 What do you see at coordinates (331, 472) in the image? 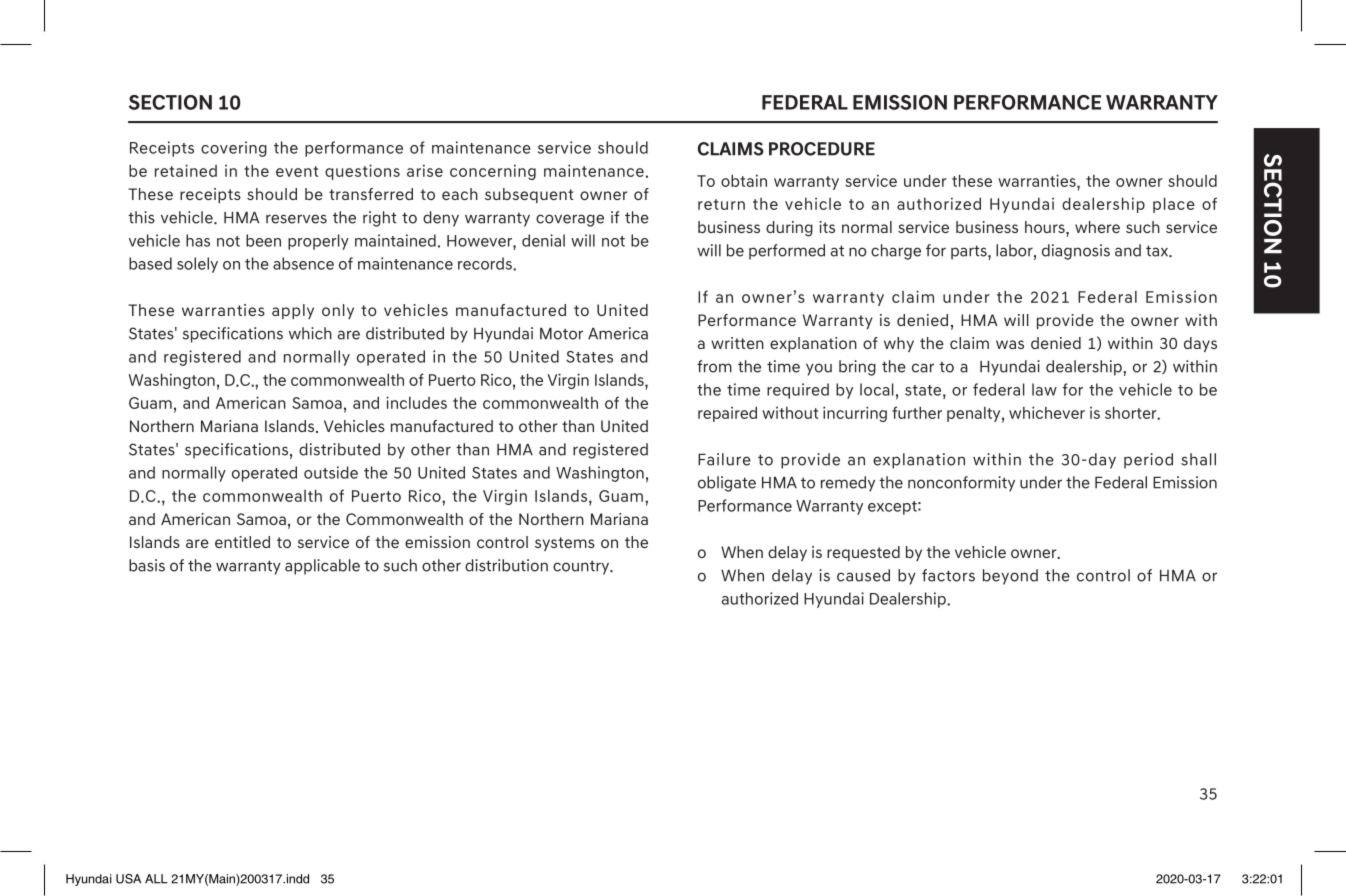
I see `outside` at bounding box center [331, 472].
